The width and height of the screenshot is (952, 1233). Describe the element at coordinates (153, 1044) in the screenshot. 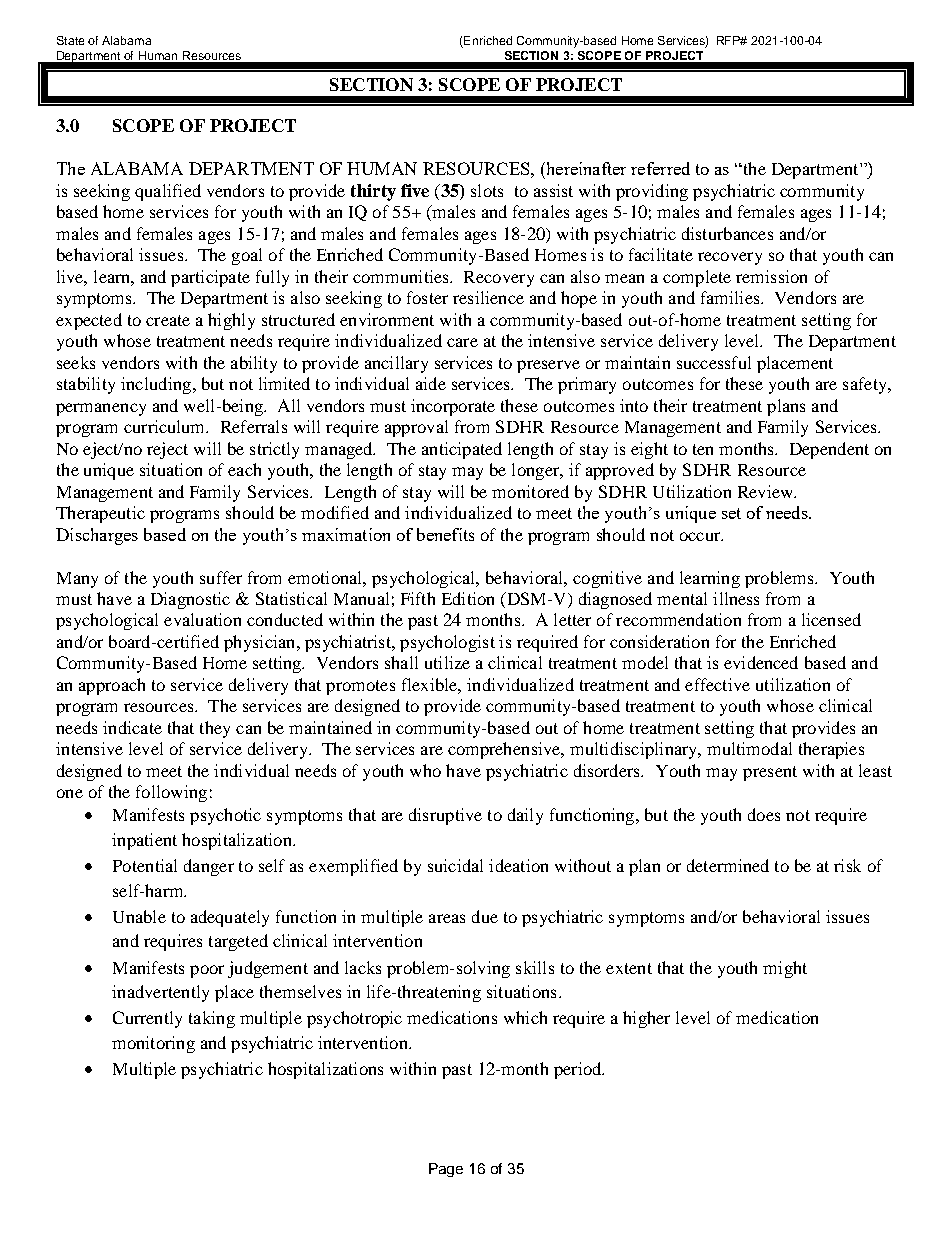

I see `monitoring` at that location.
